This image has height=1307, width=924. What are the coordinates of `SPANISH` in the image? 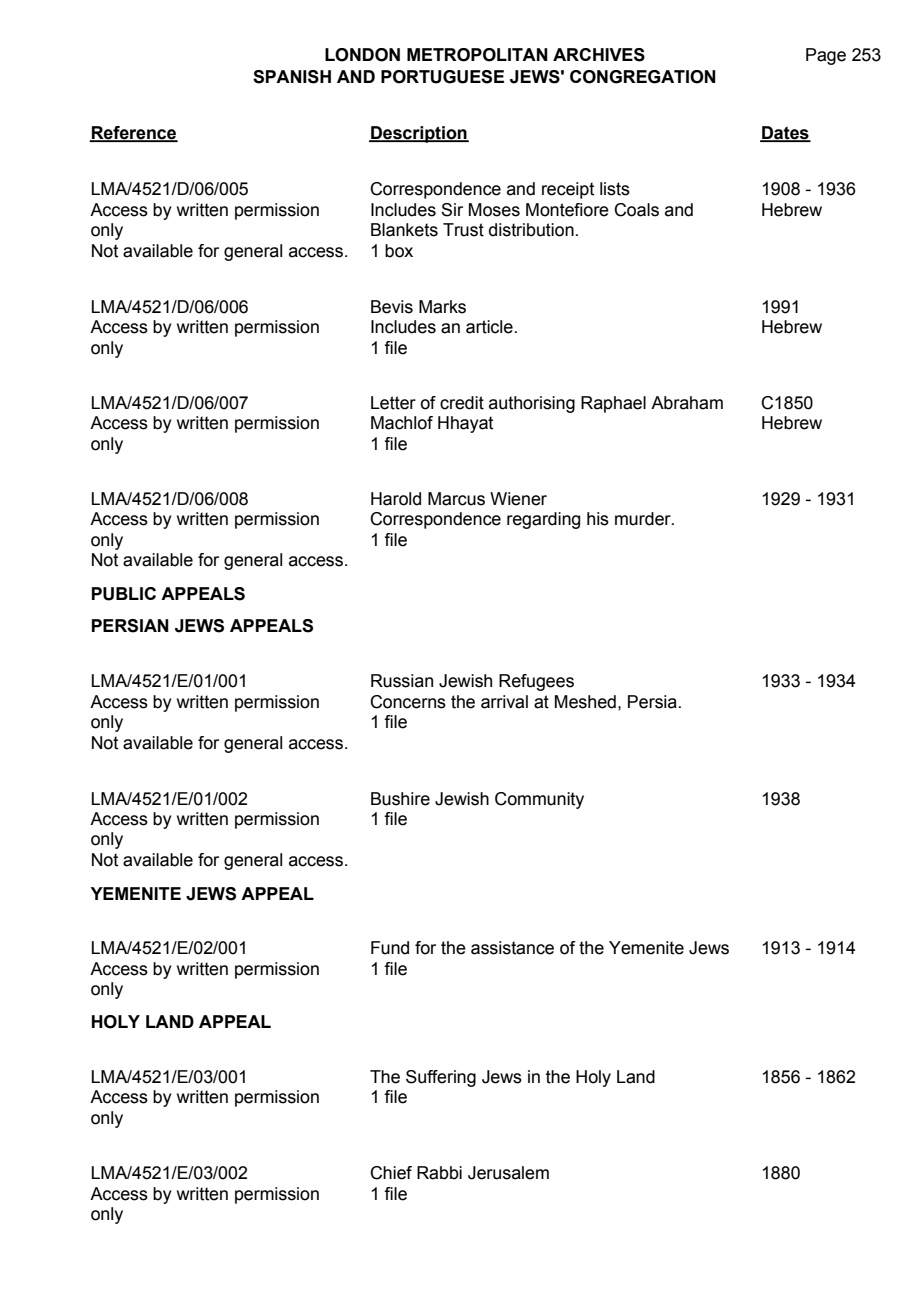 It's located at (292, 77).
